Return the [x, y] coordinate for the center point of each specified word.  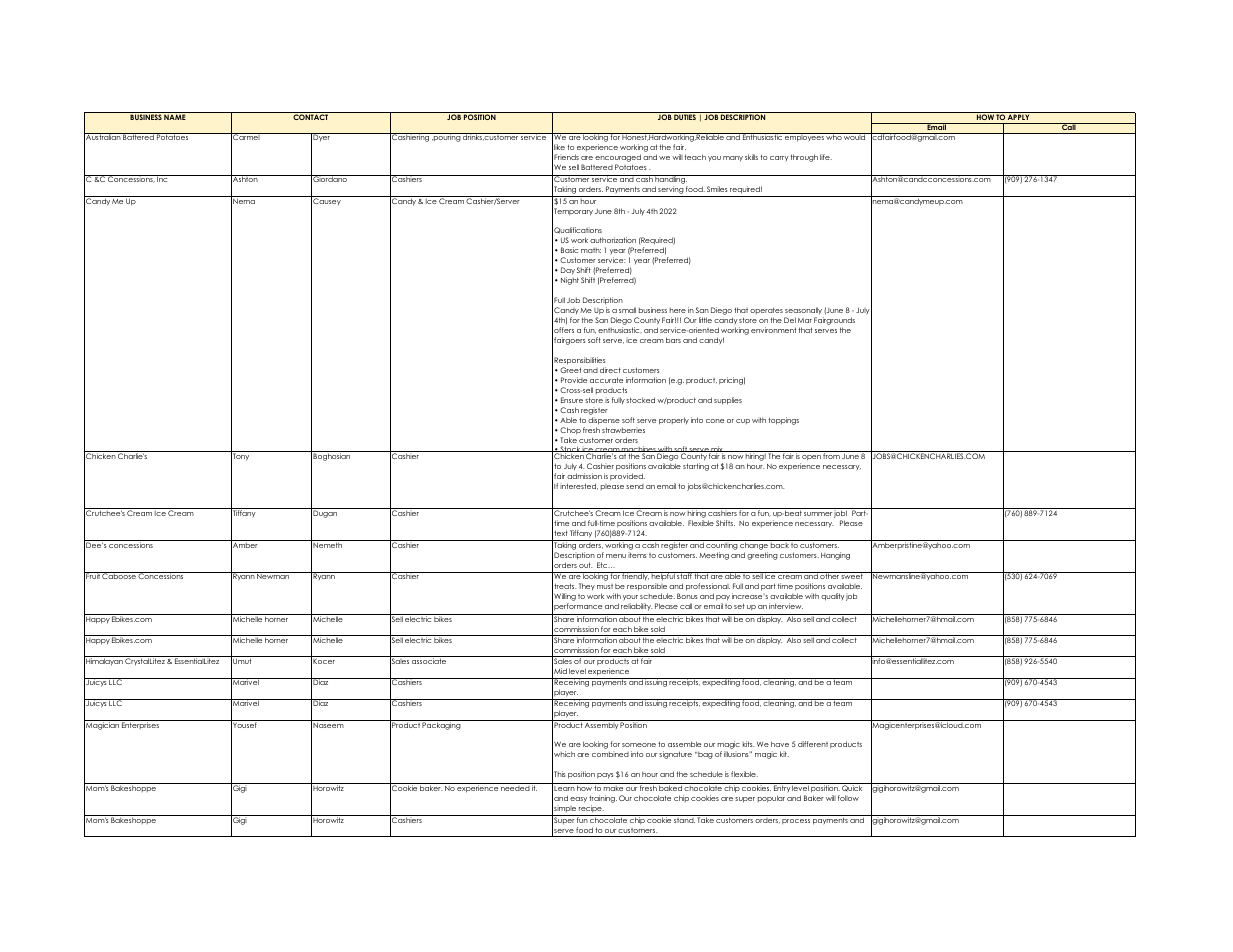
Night [570, 281]
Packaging [442, 725]
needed [515, 788]
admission [584, 476]
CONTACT [311, 116]
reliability [636, 607]
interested [579, 486]
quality [833, 597]
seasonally [804, 312]
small [627, 310]
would [855, 136]
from [831, 455]
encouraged [618, 159]
